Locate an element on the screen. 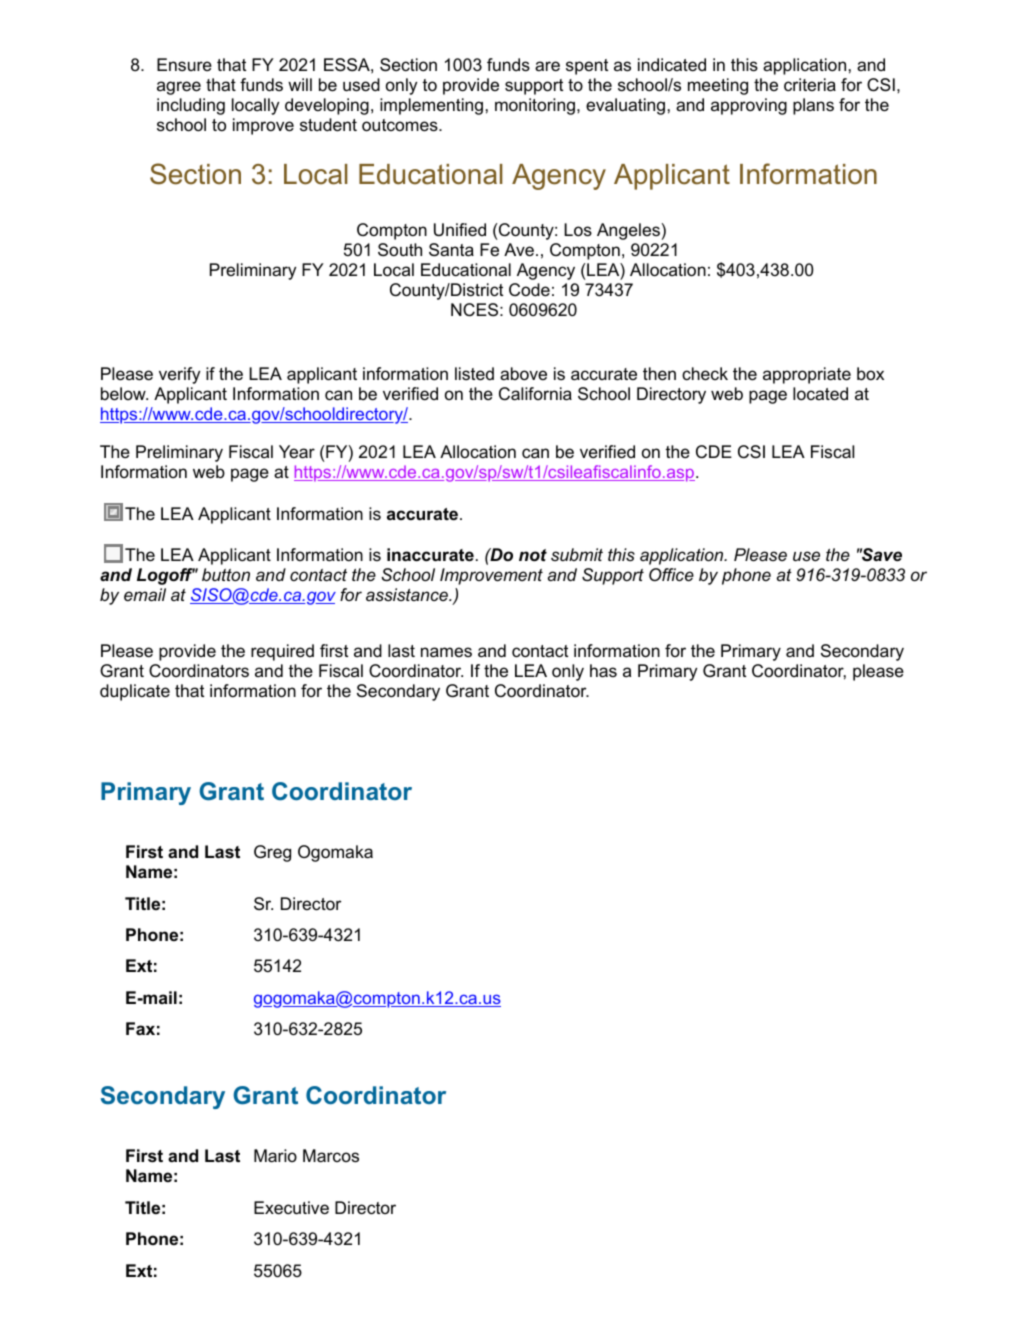 This screenshot has width=1026, height=1328. monitoring is located at coordinates (535, 106).
